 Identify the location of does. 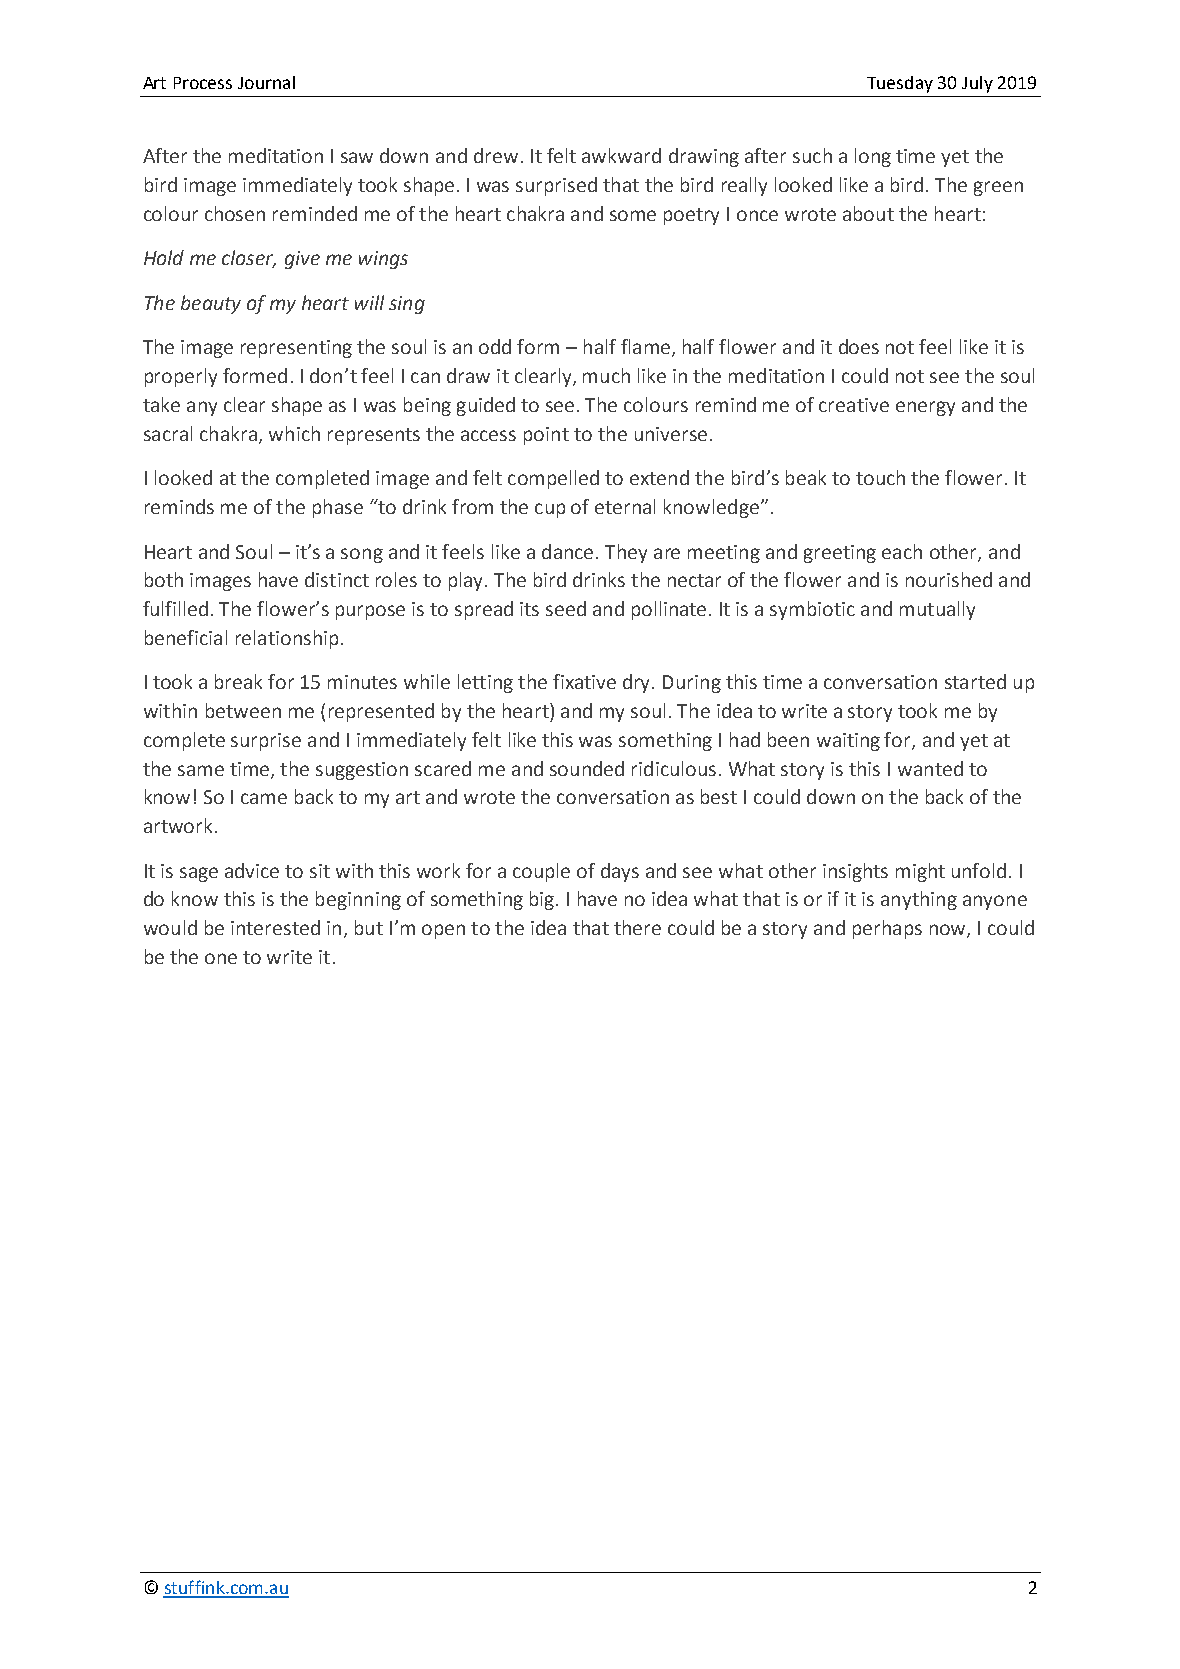
(859, 346).
